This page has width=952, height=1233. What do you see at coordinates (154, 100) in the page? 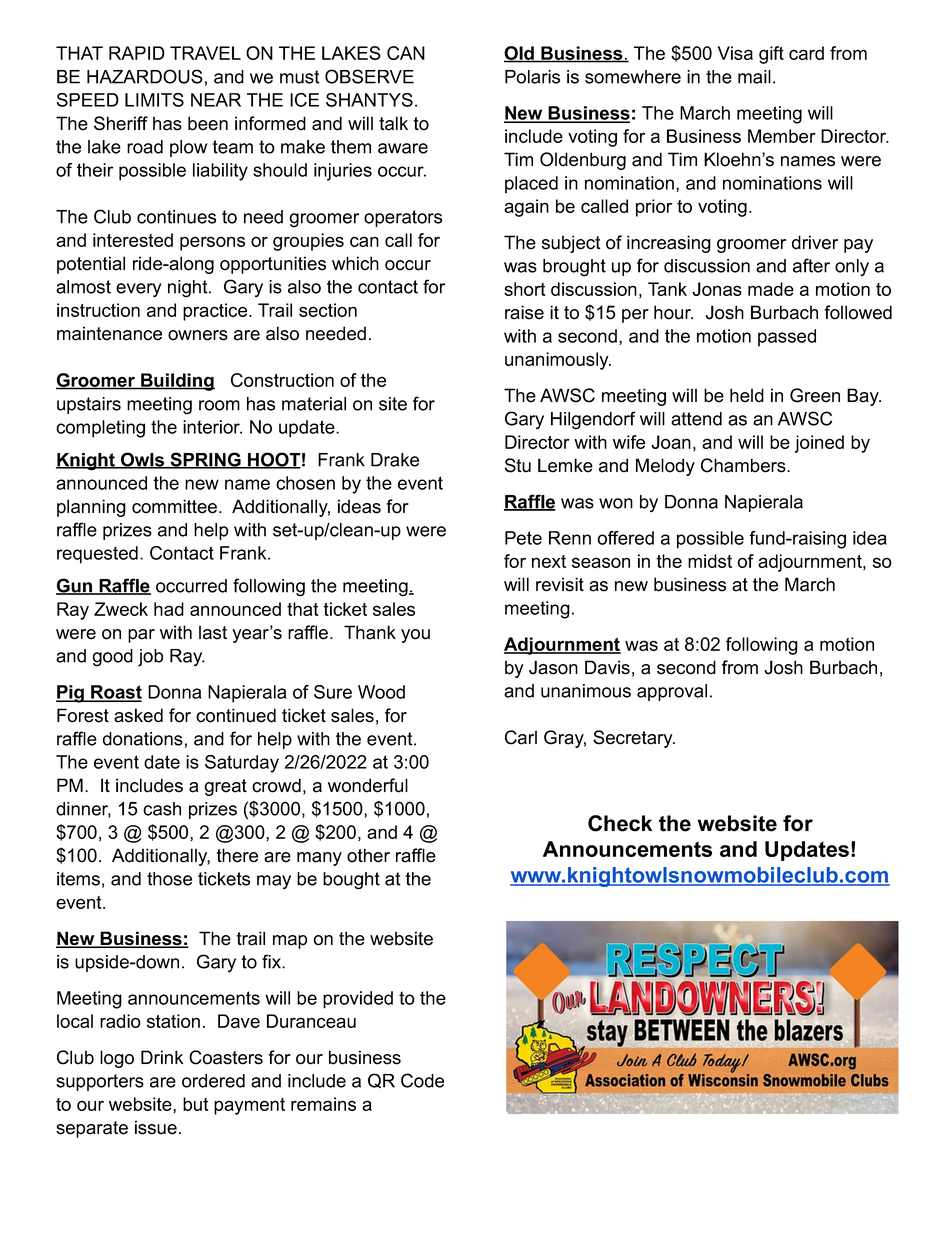
I see `LIMITS` at bounding box center [154, 100].
